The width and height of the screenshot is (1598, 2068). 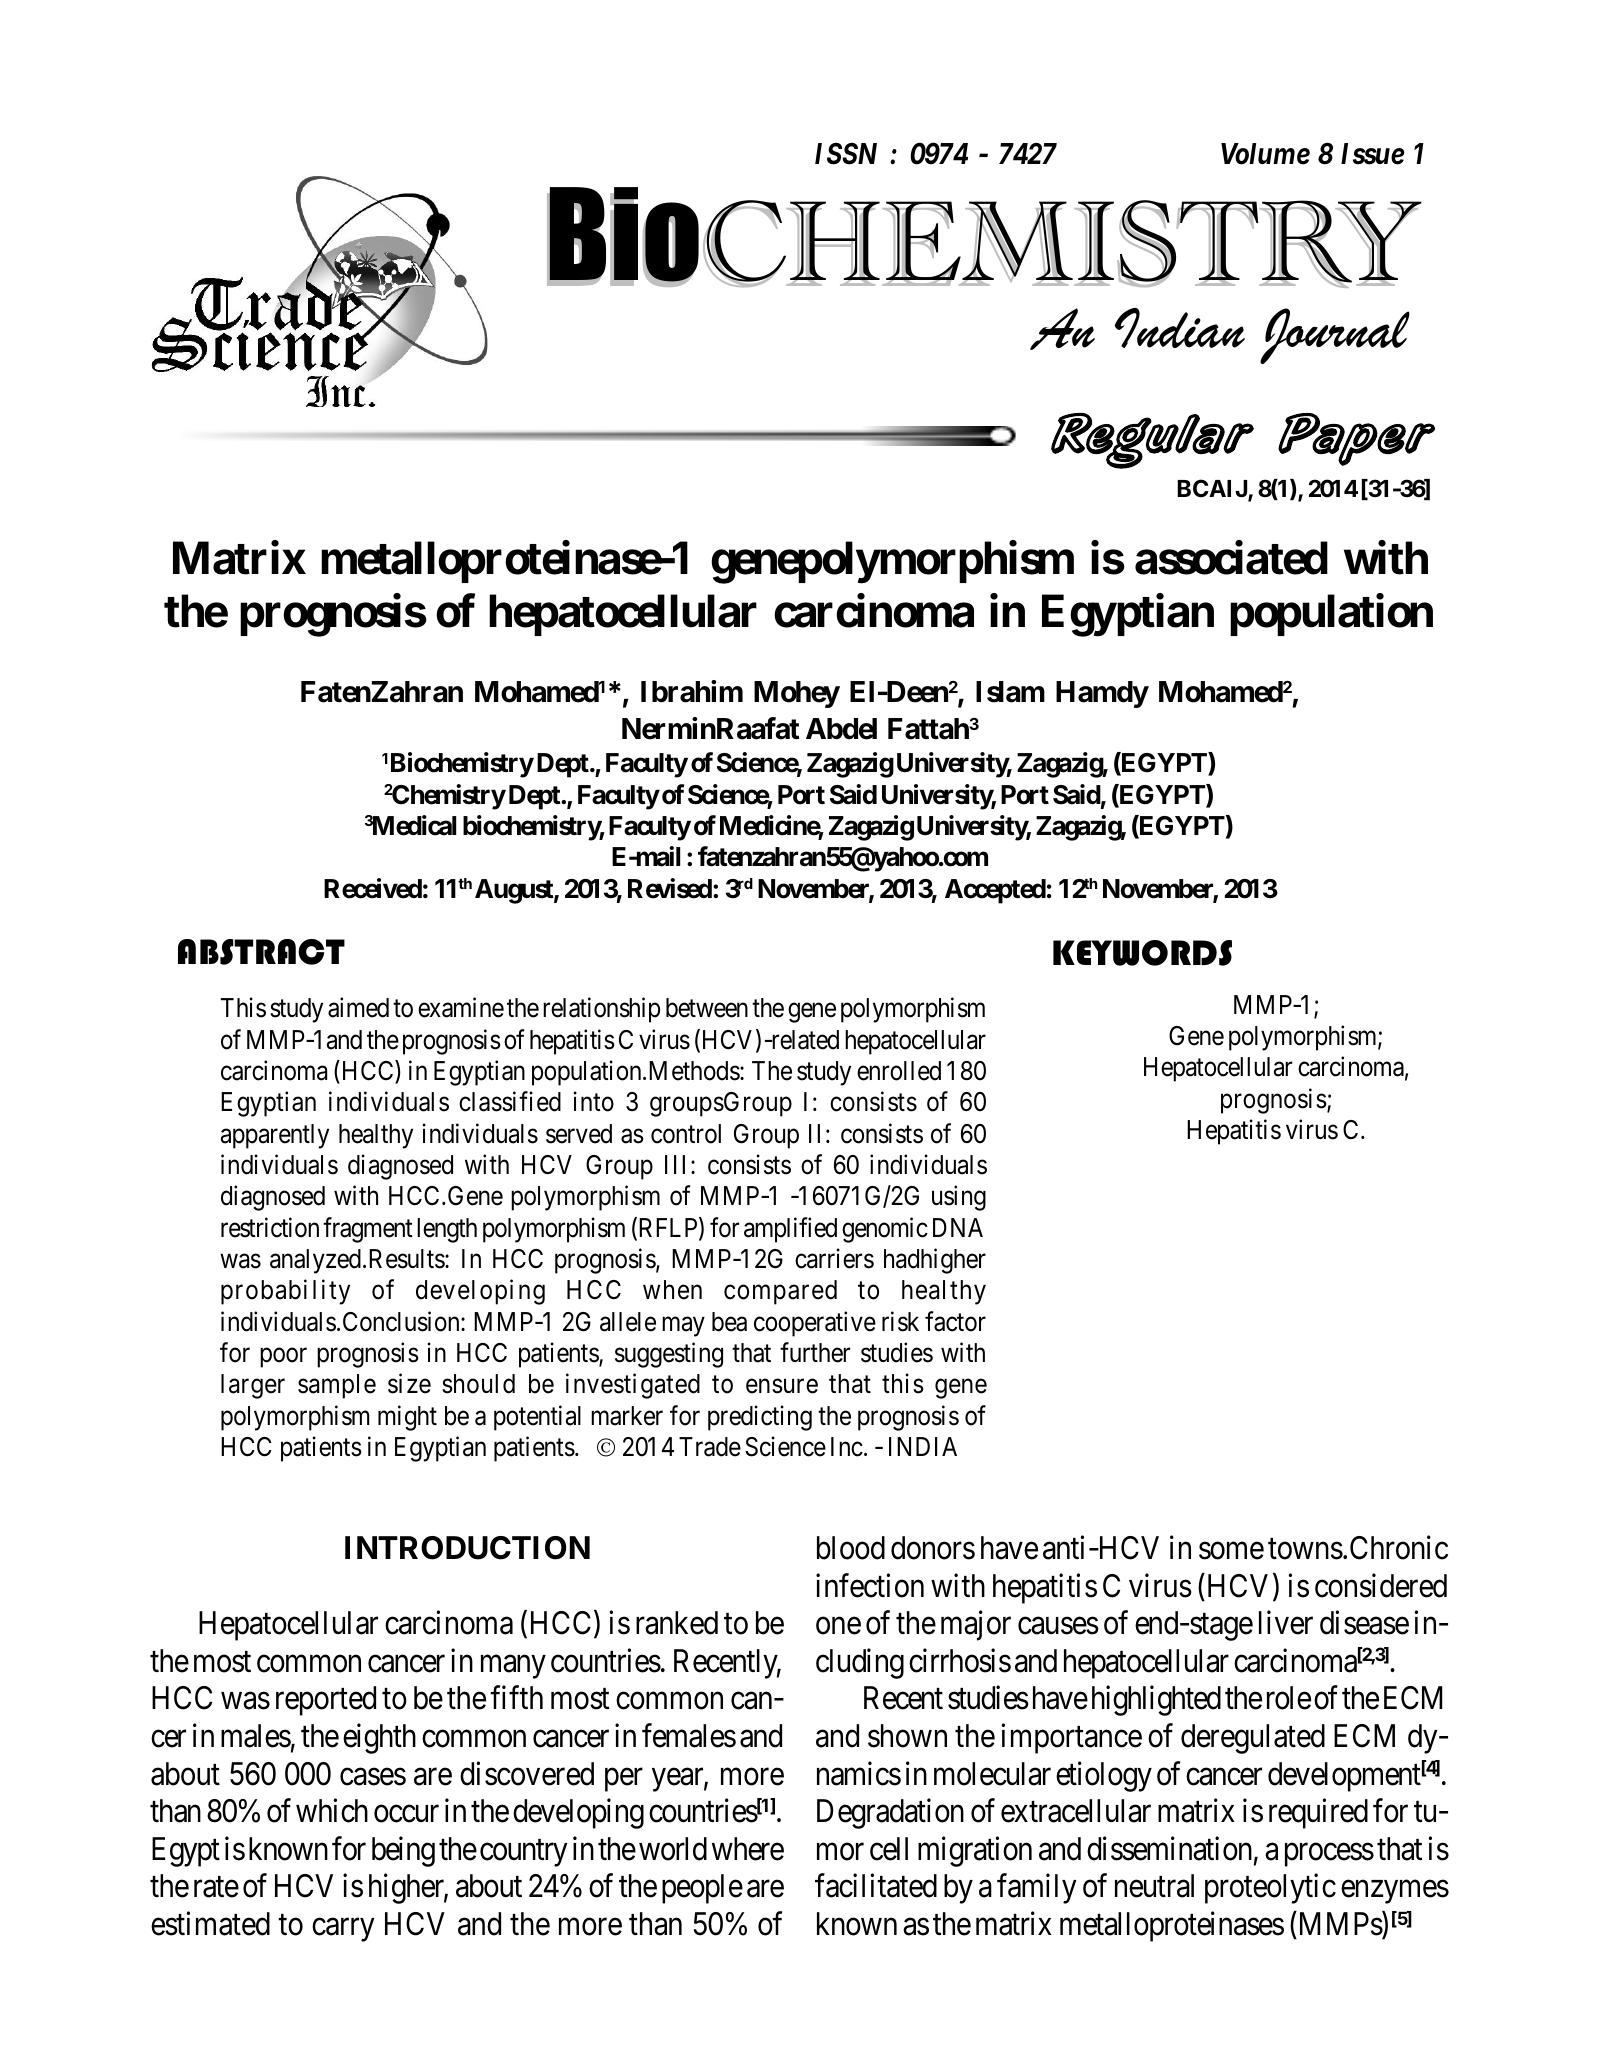 What do you see at coordinates (1231, 1551) in the screenshot?
I see `some` at bounding box center [1231, 1551].
